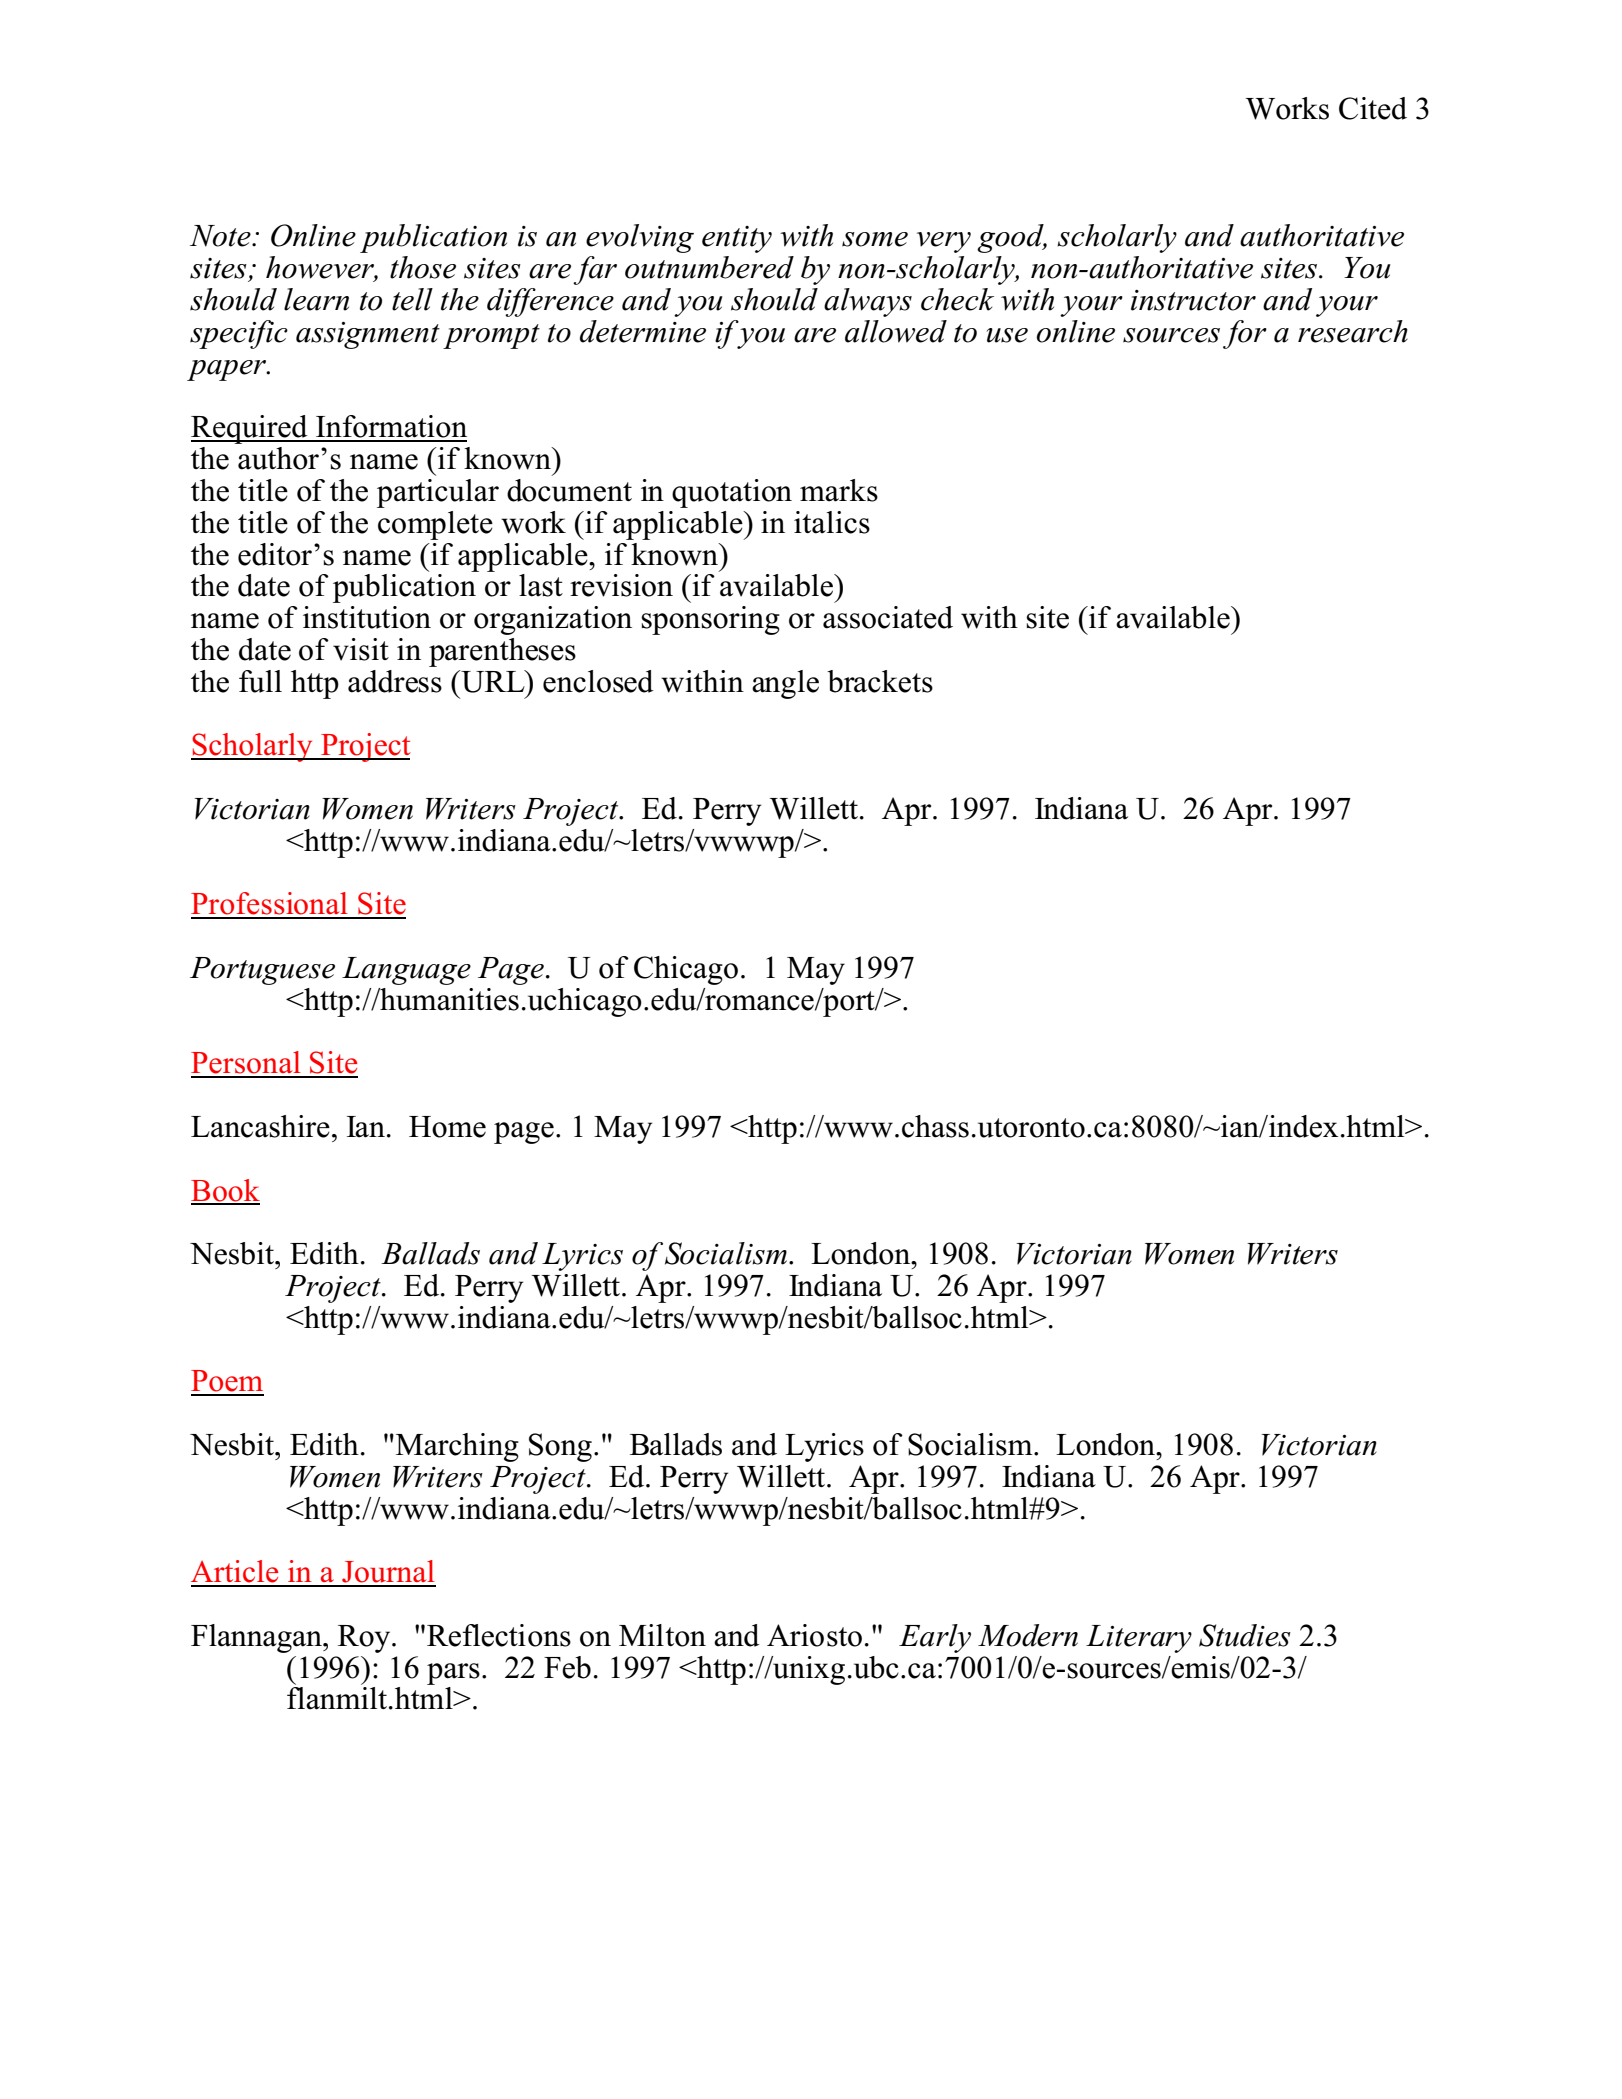 The image size is (1622, 2099). Describe the element at coordinates (737, 239) in the screenshot. I see `entity` at that location.
